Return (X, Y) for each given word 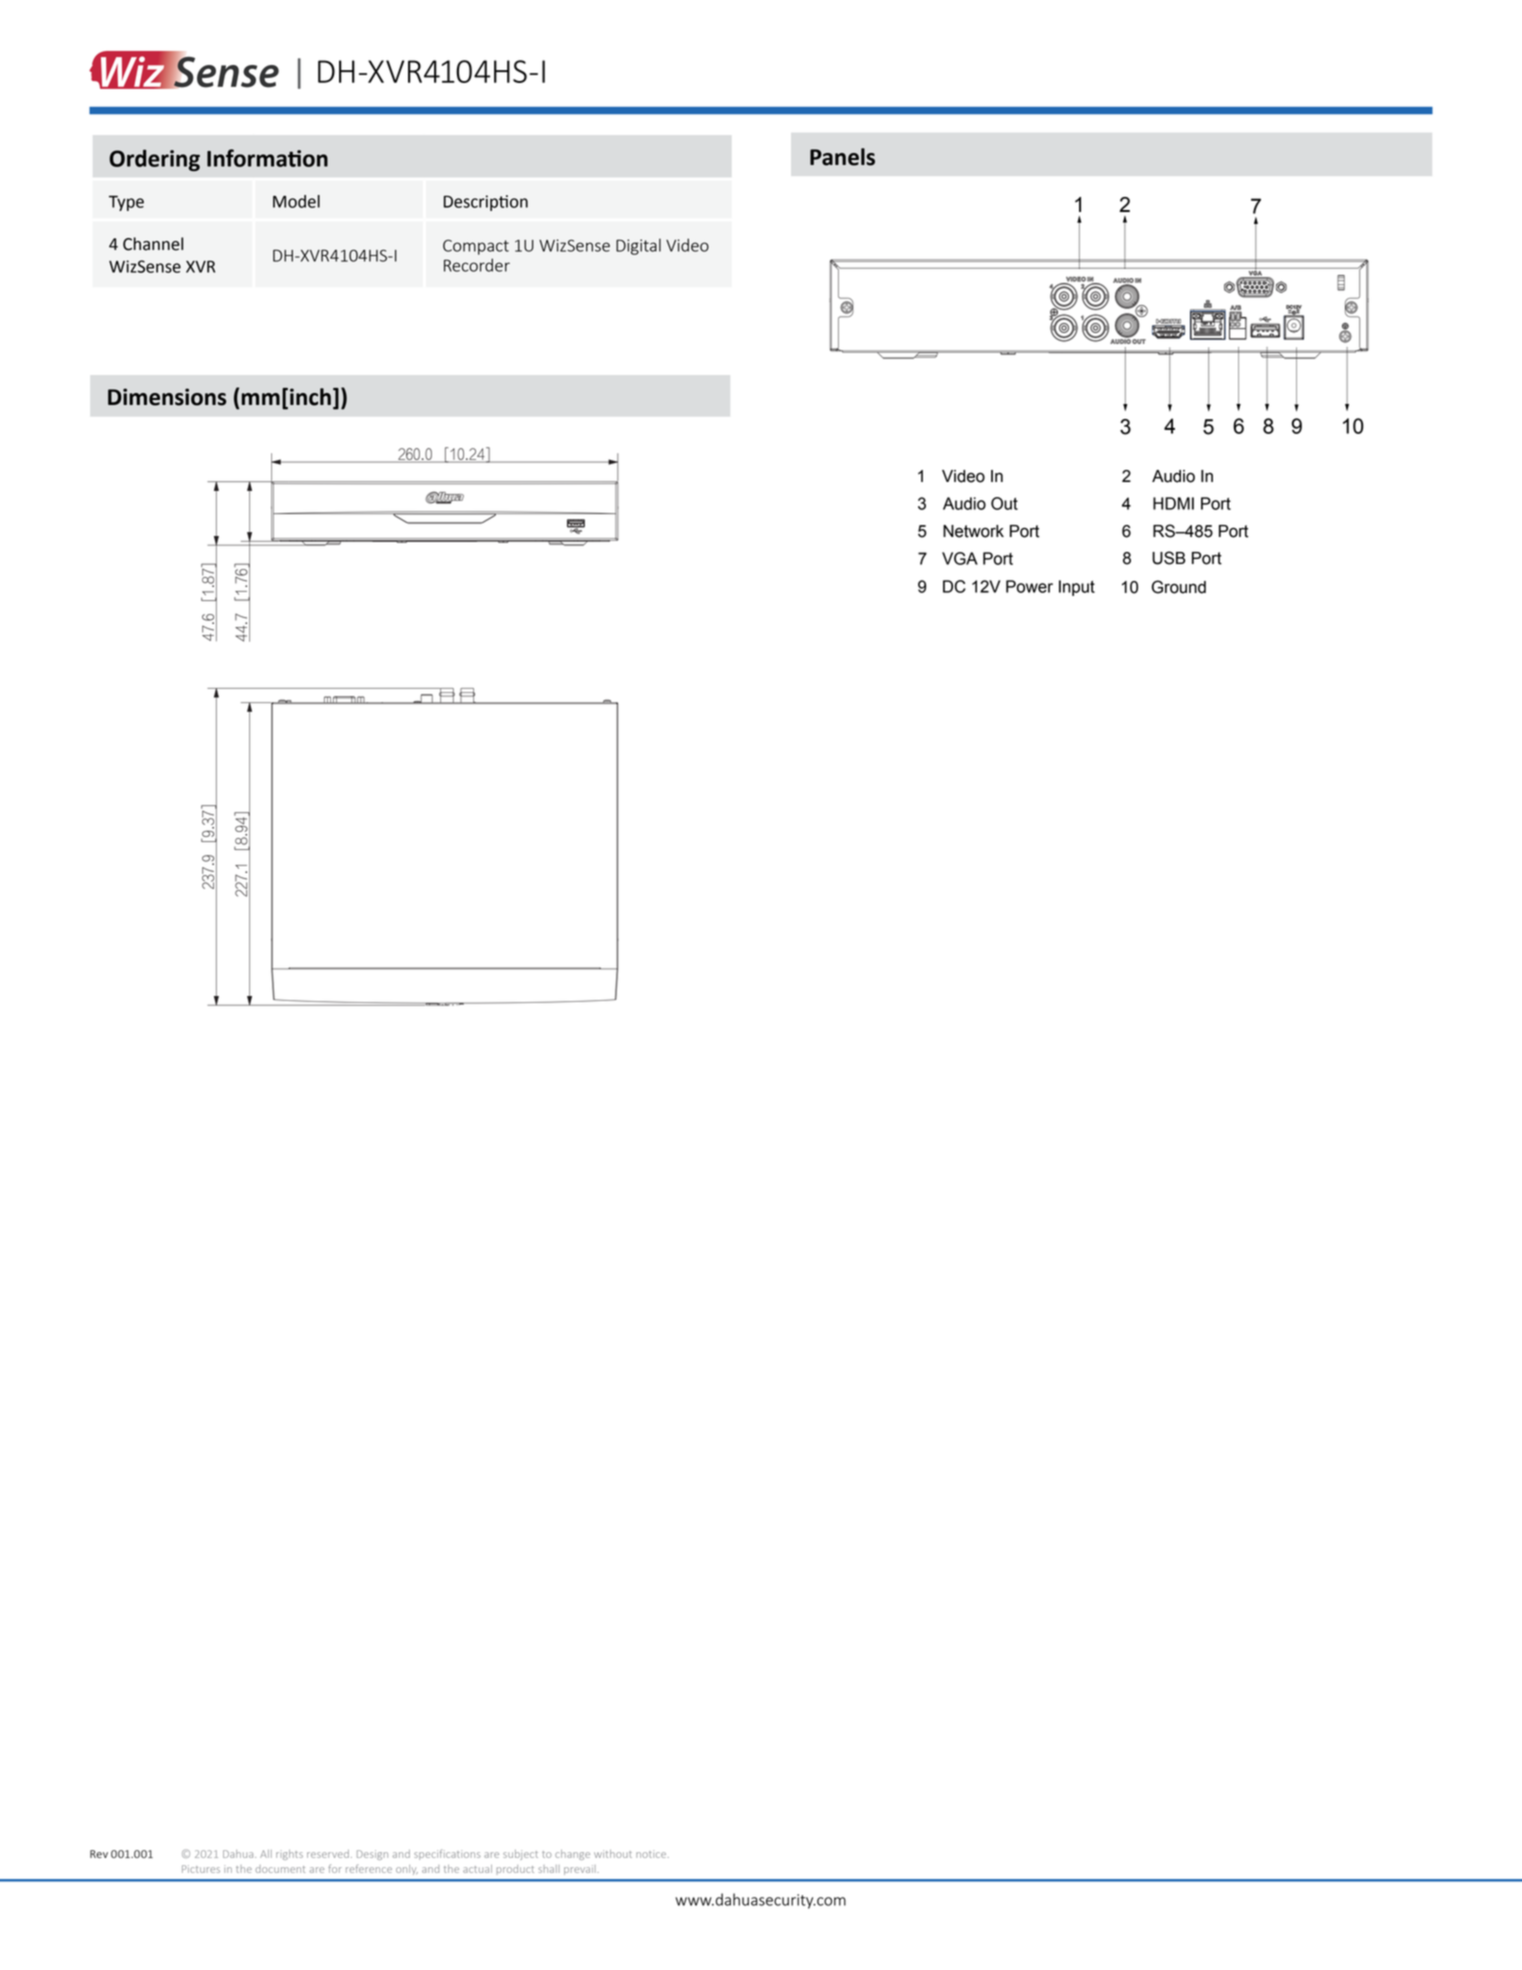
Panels (842, 157)
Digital (638, 246)
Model (296, 201)
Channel (153, 244)
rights (289, 1855)
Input (1077, 588)
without (613, 1854)
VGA (960, 558)
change (572, 1855)
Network (973, 531)
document (280, 1869)
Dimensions (167, 397)
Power (1029, 586)
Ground (1179, 587)
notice (652, 1854)
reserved (328, 1854)
